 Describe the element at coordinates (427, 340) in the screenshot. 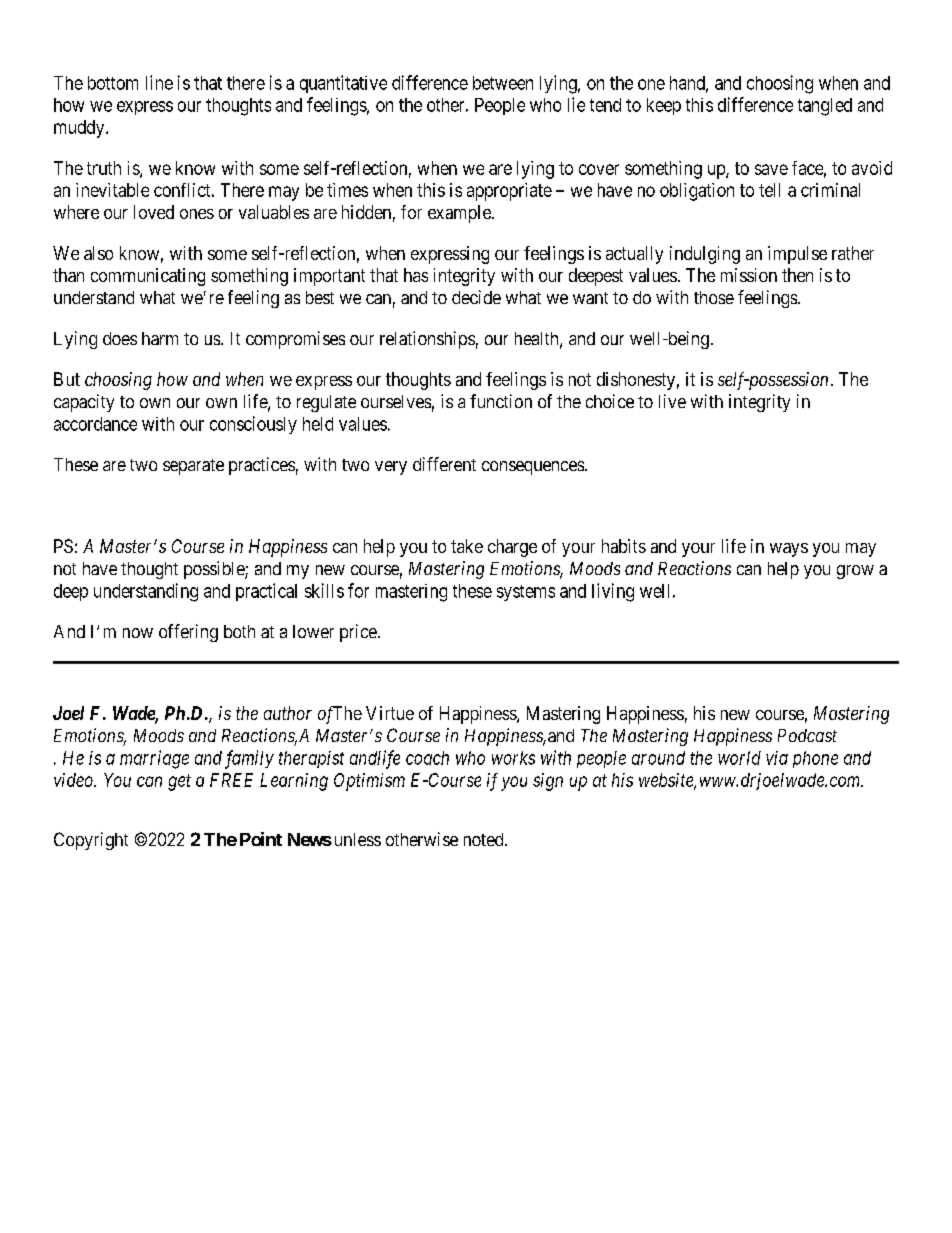

I see `relationships` at that location.
